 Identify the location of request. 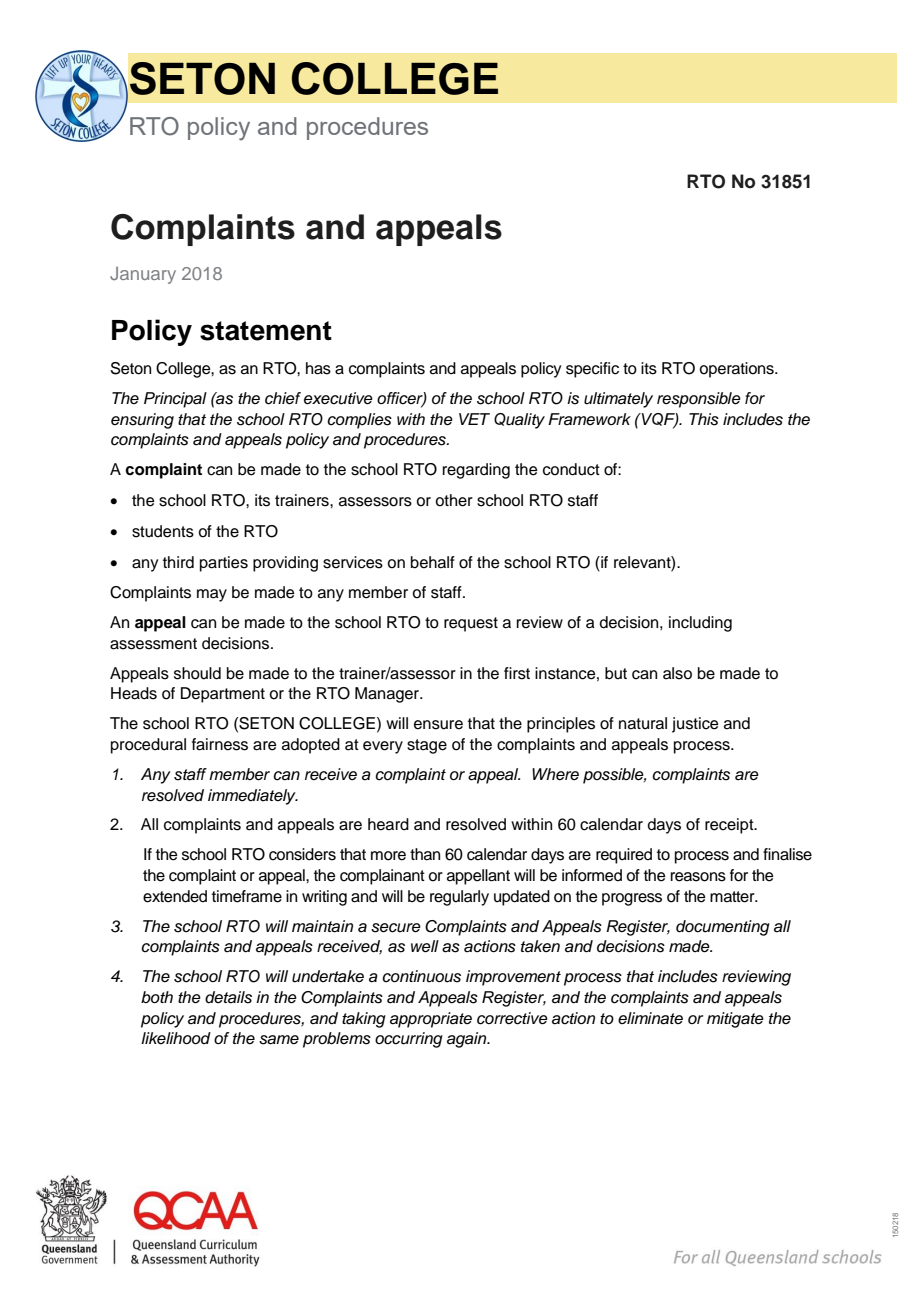
(471, 624).
